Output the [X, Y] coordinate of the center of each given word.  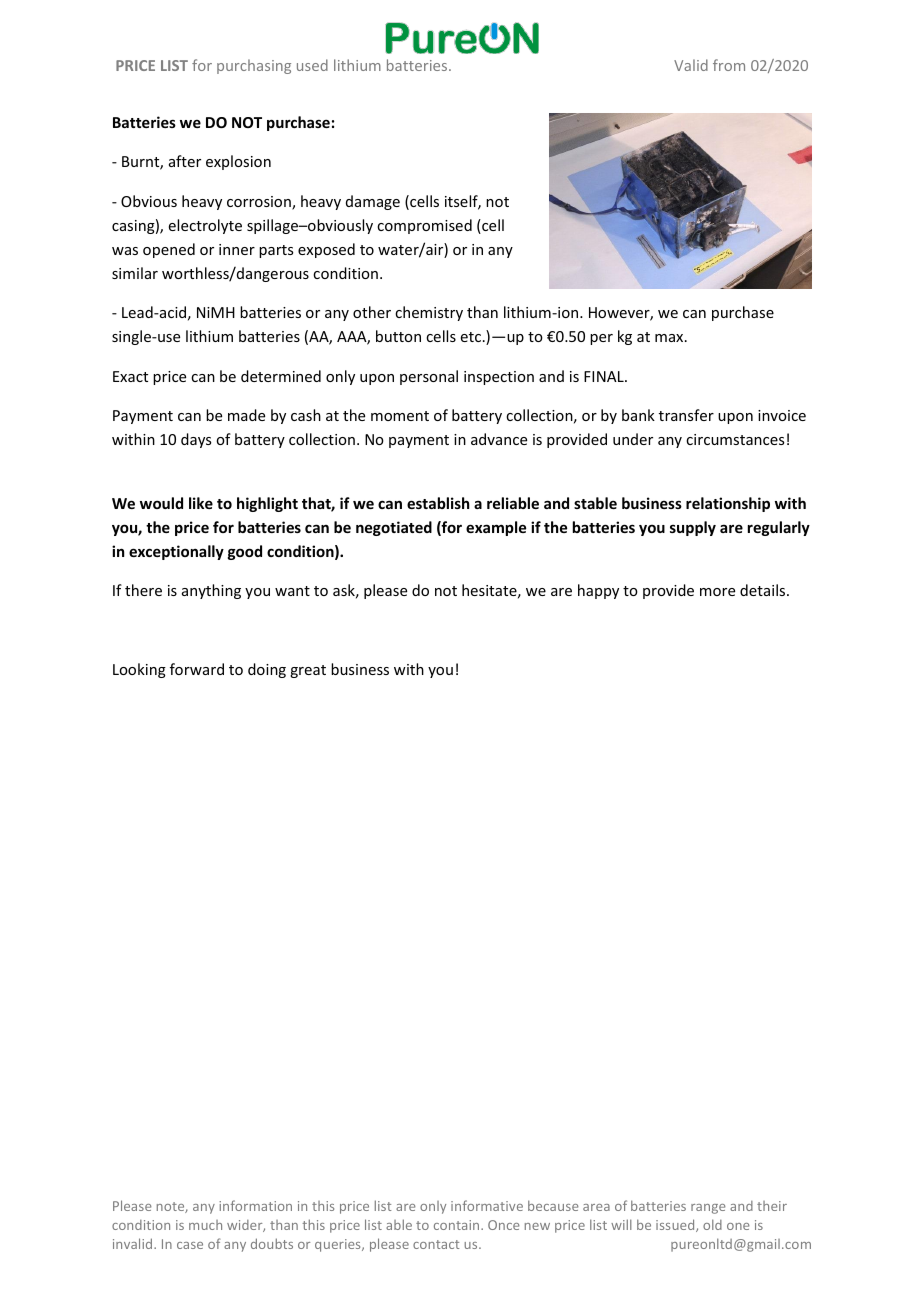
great [308, 671]
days [196, 440]
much [205, 1225]
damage [373, 202]
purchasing [254, 66]
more [717, 592]
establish [438, 503]
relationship [728, 504]
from [729, 65]
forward [197, 669]
